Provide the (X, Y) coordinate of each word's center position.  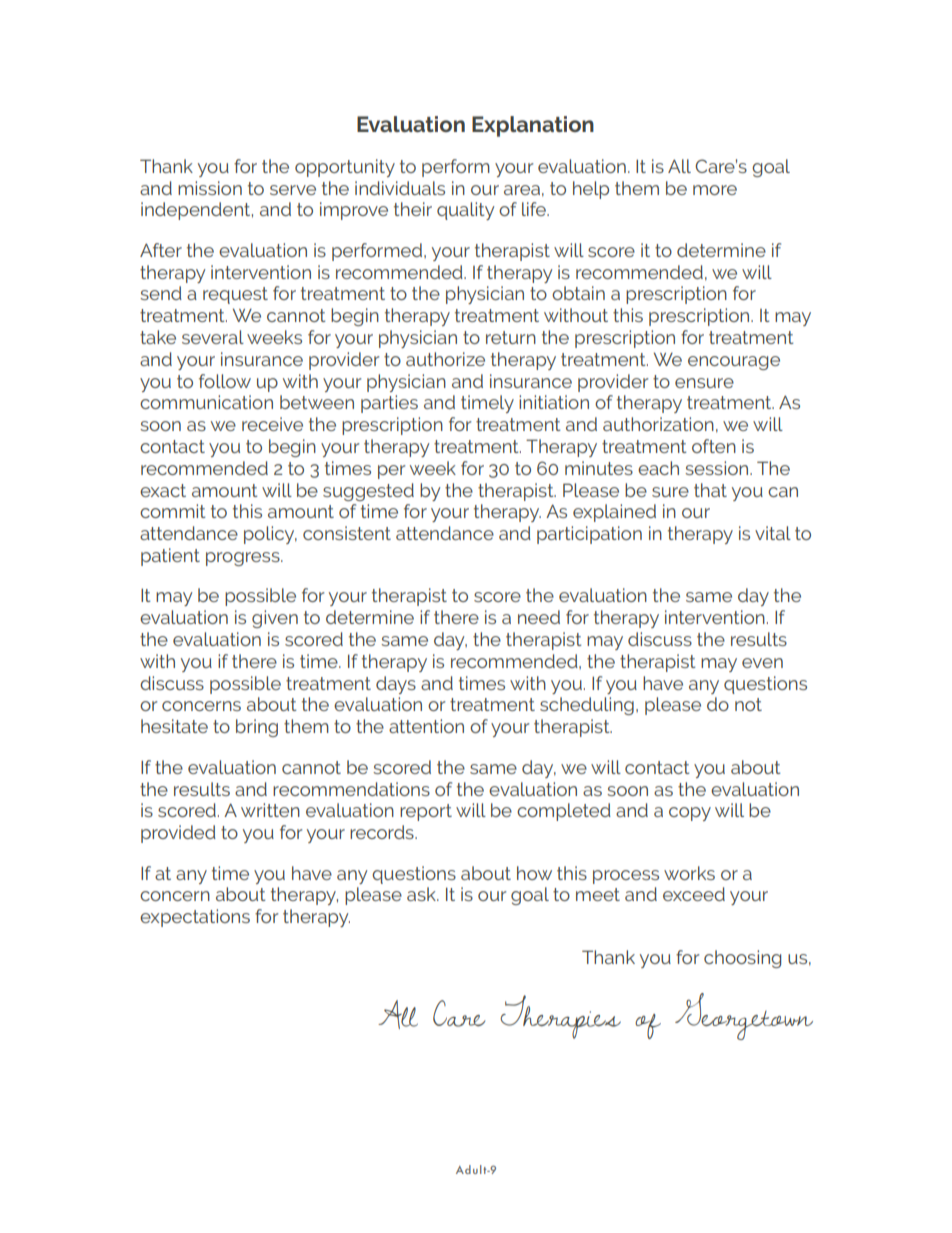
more (715, 190)
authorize (445, 359)
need (539, 617)
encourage (734, 363)
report (426, 812)
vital (773, 533)
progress (244, 559)
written (270, 810)
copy (690, 814)
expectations (195, 918)
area (522, 190)
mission (210, 188)
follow (225, 381)
